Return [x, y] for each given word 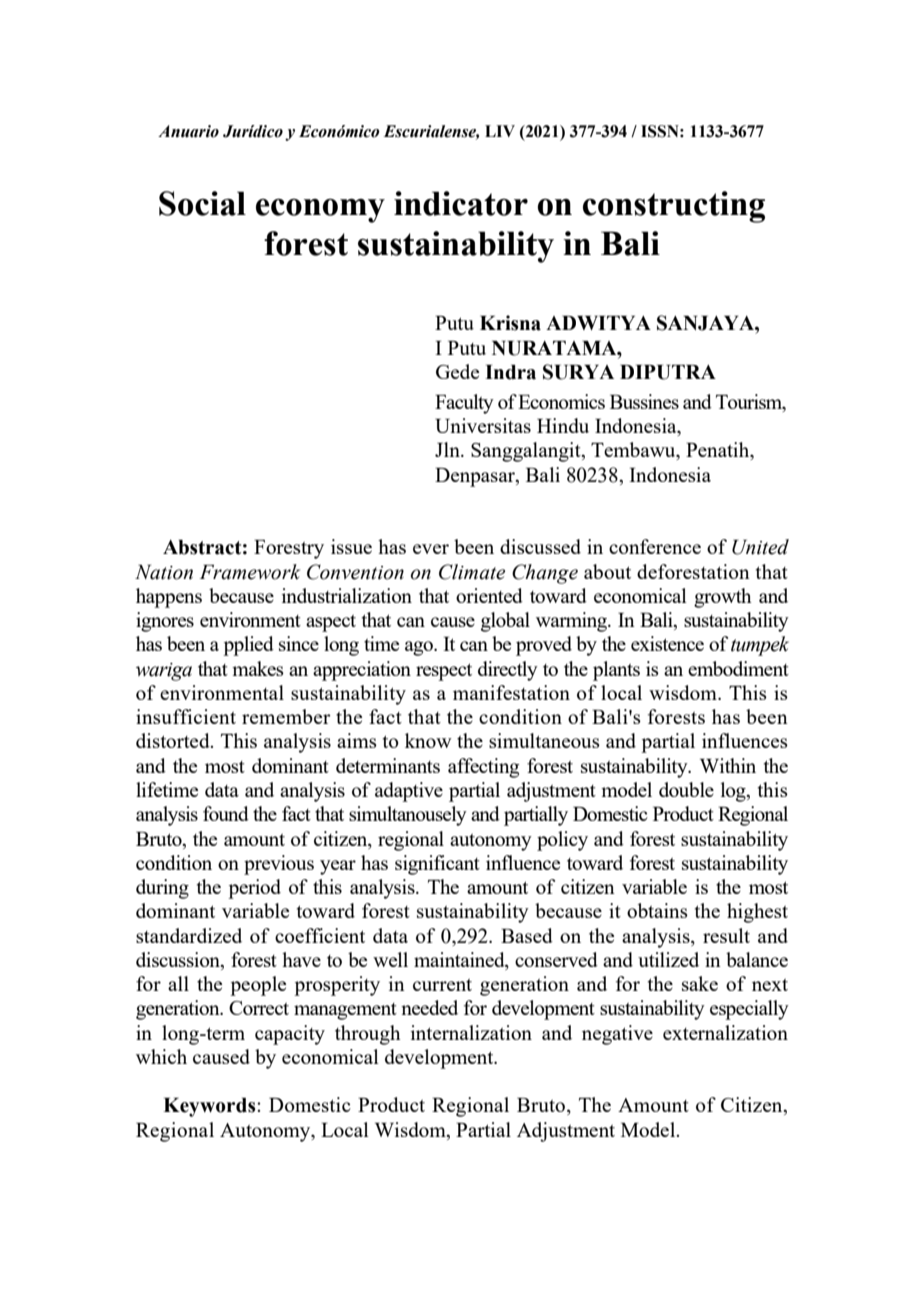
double [686, 789]
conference [655, 546]
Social [202, 203]
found [226, 813]
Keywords [210, 1107]
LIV [500, 131]
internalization [471, 1032]
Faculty [464, 404]
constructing [674, 207]
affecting [483, 768]
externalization [725, 1032]
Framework [250, 572]
